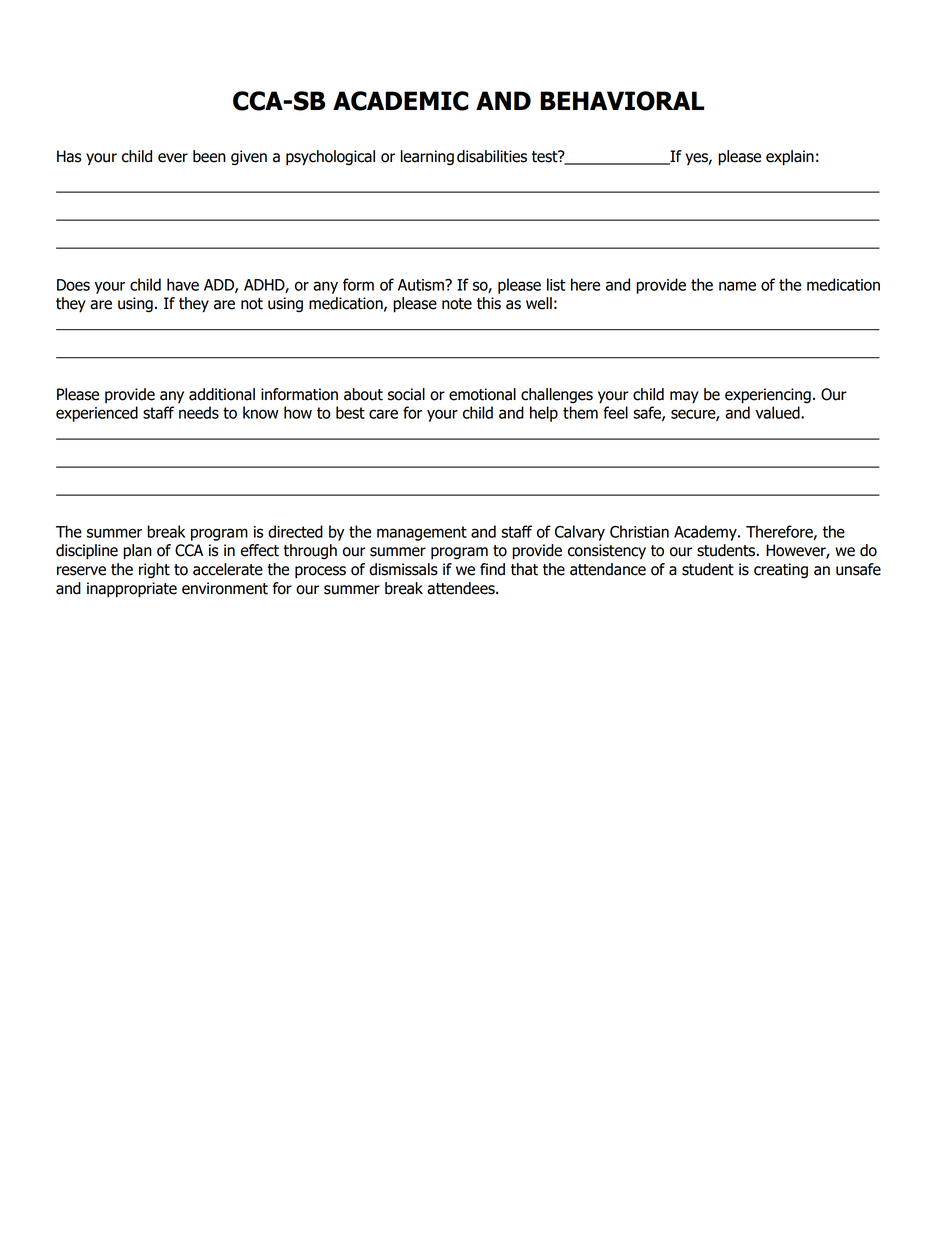 This page has width=952, height=1233. What do you see at coordinates (457, 304) in the page?
I see `note` at bounding box center [457, 304].
